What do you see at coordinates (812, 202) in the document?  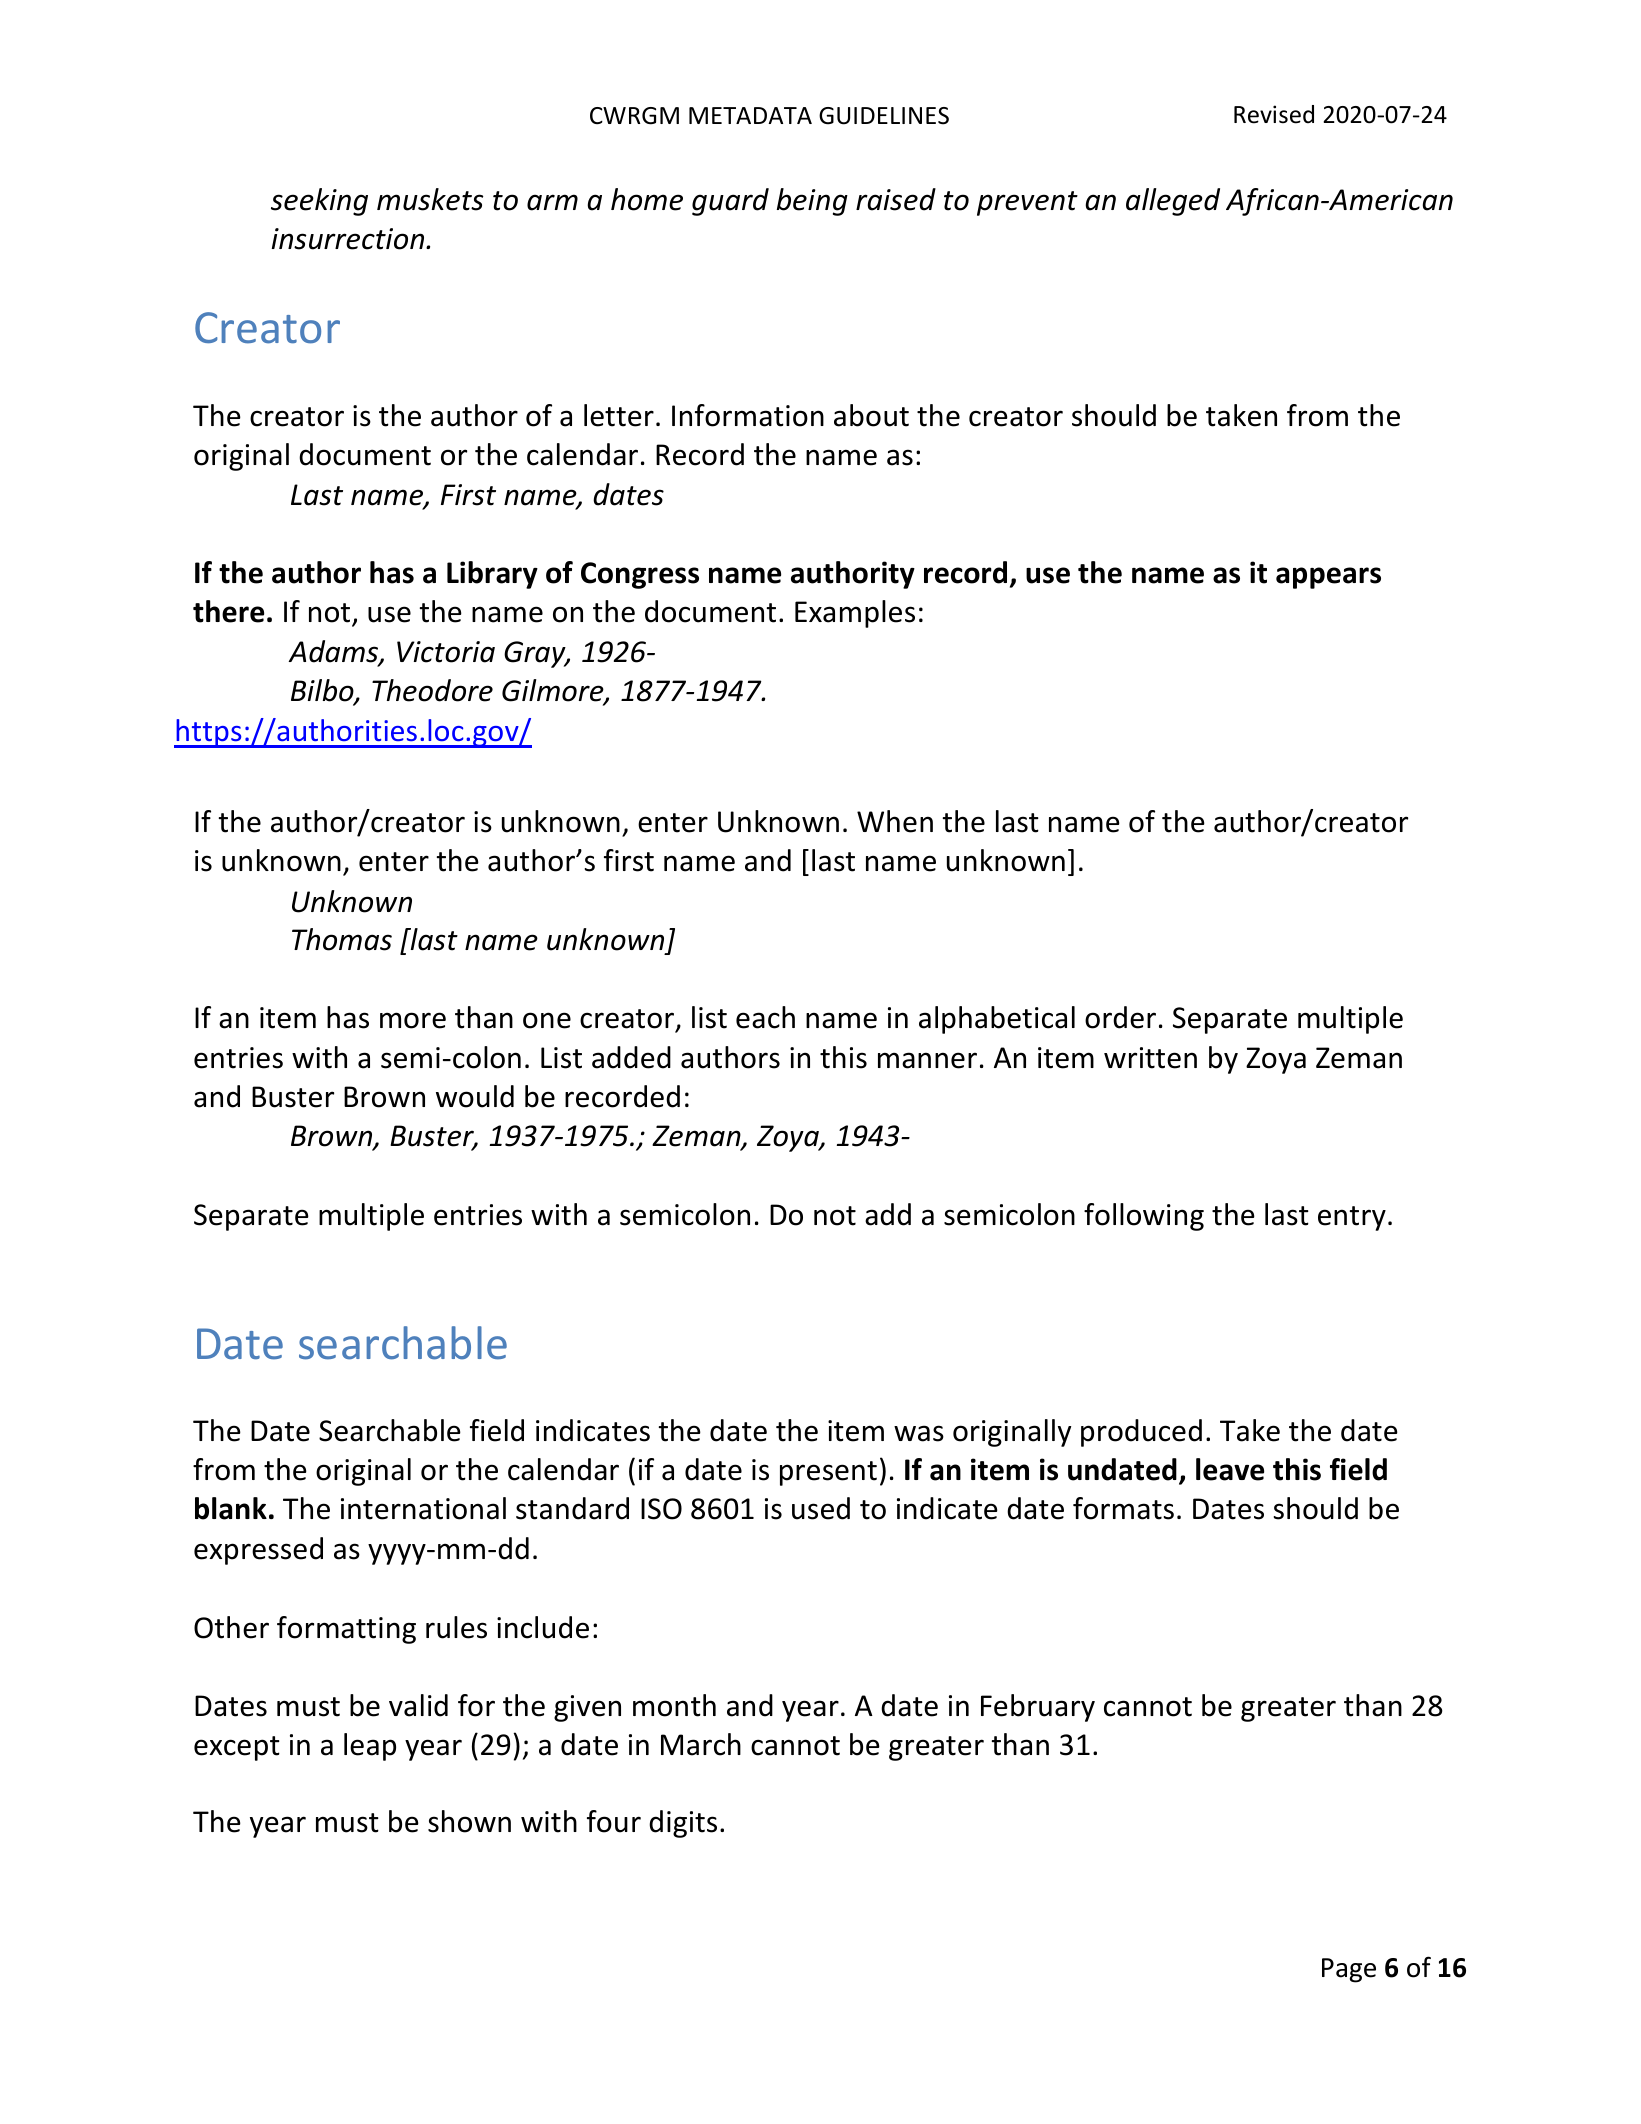 I see `being` at bounding box center [812, 202].
